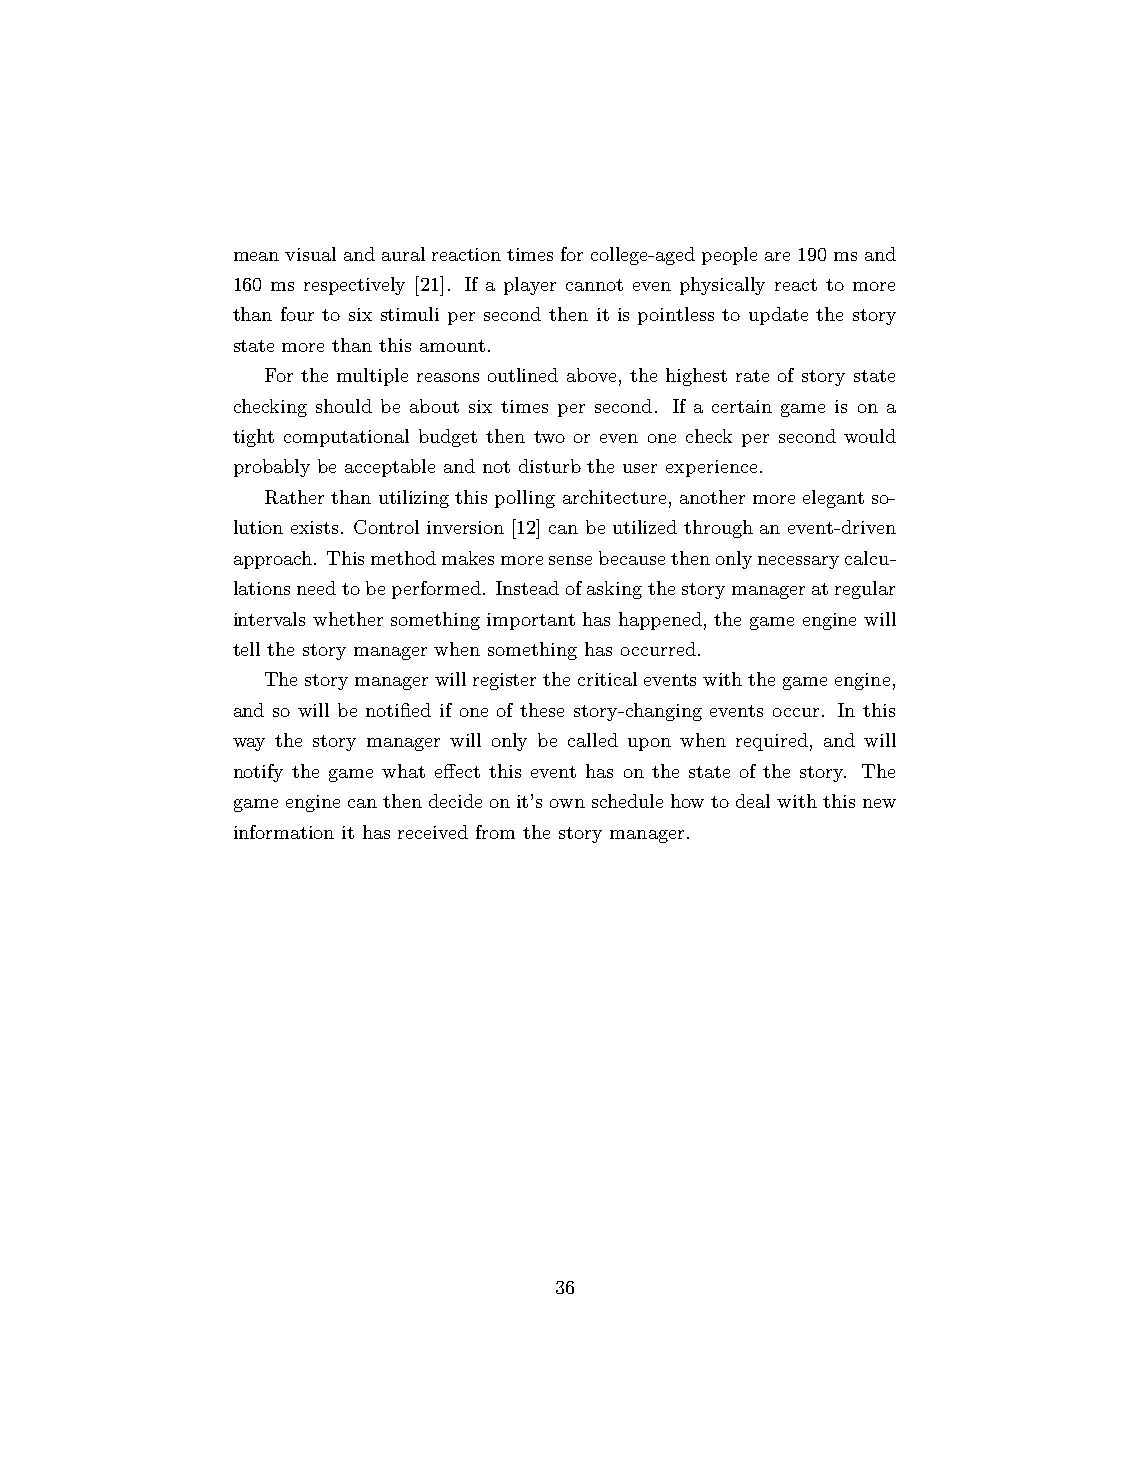 The image size is (1133, 1466). What do you see at coordinates (310, 254) in the image?
I see `visual` at bounding box center [310, 254].
